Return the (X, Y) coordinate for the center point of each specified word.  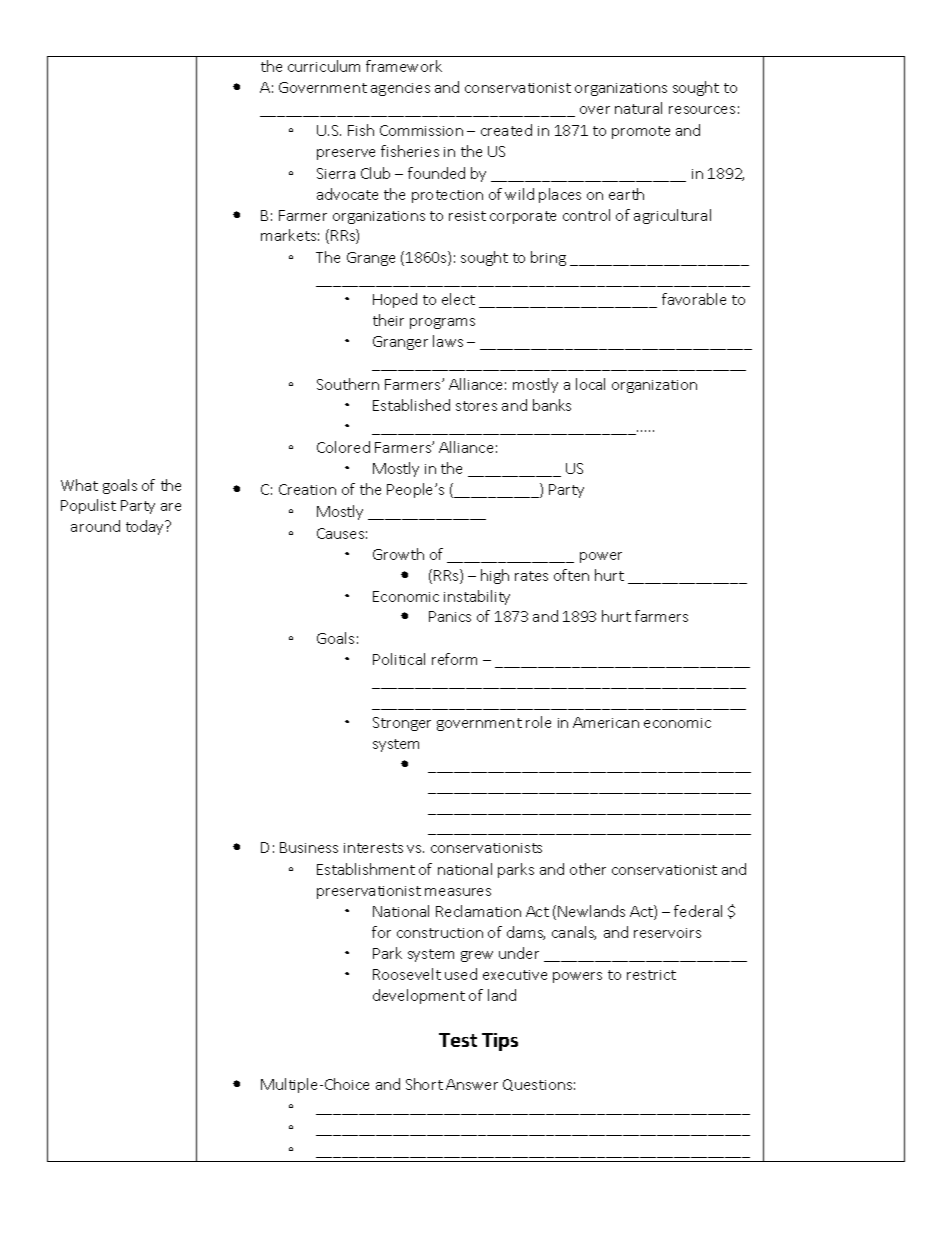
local (590, 384)
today (146, 527)
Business (309, 847)
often (571, 575)
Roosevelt (407, 974)
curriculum (324, 66)
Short (424, 1084)
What (79, 485)
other (588, 869)
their (388, 320)
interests (373, 848)
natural (638, 108)
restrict (651, 975)
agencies (400, 89)
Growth (398, 554)
